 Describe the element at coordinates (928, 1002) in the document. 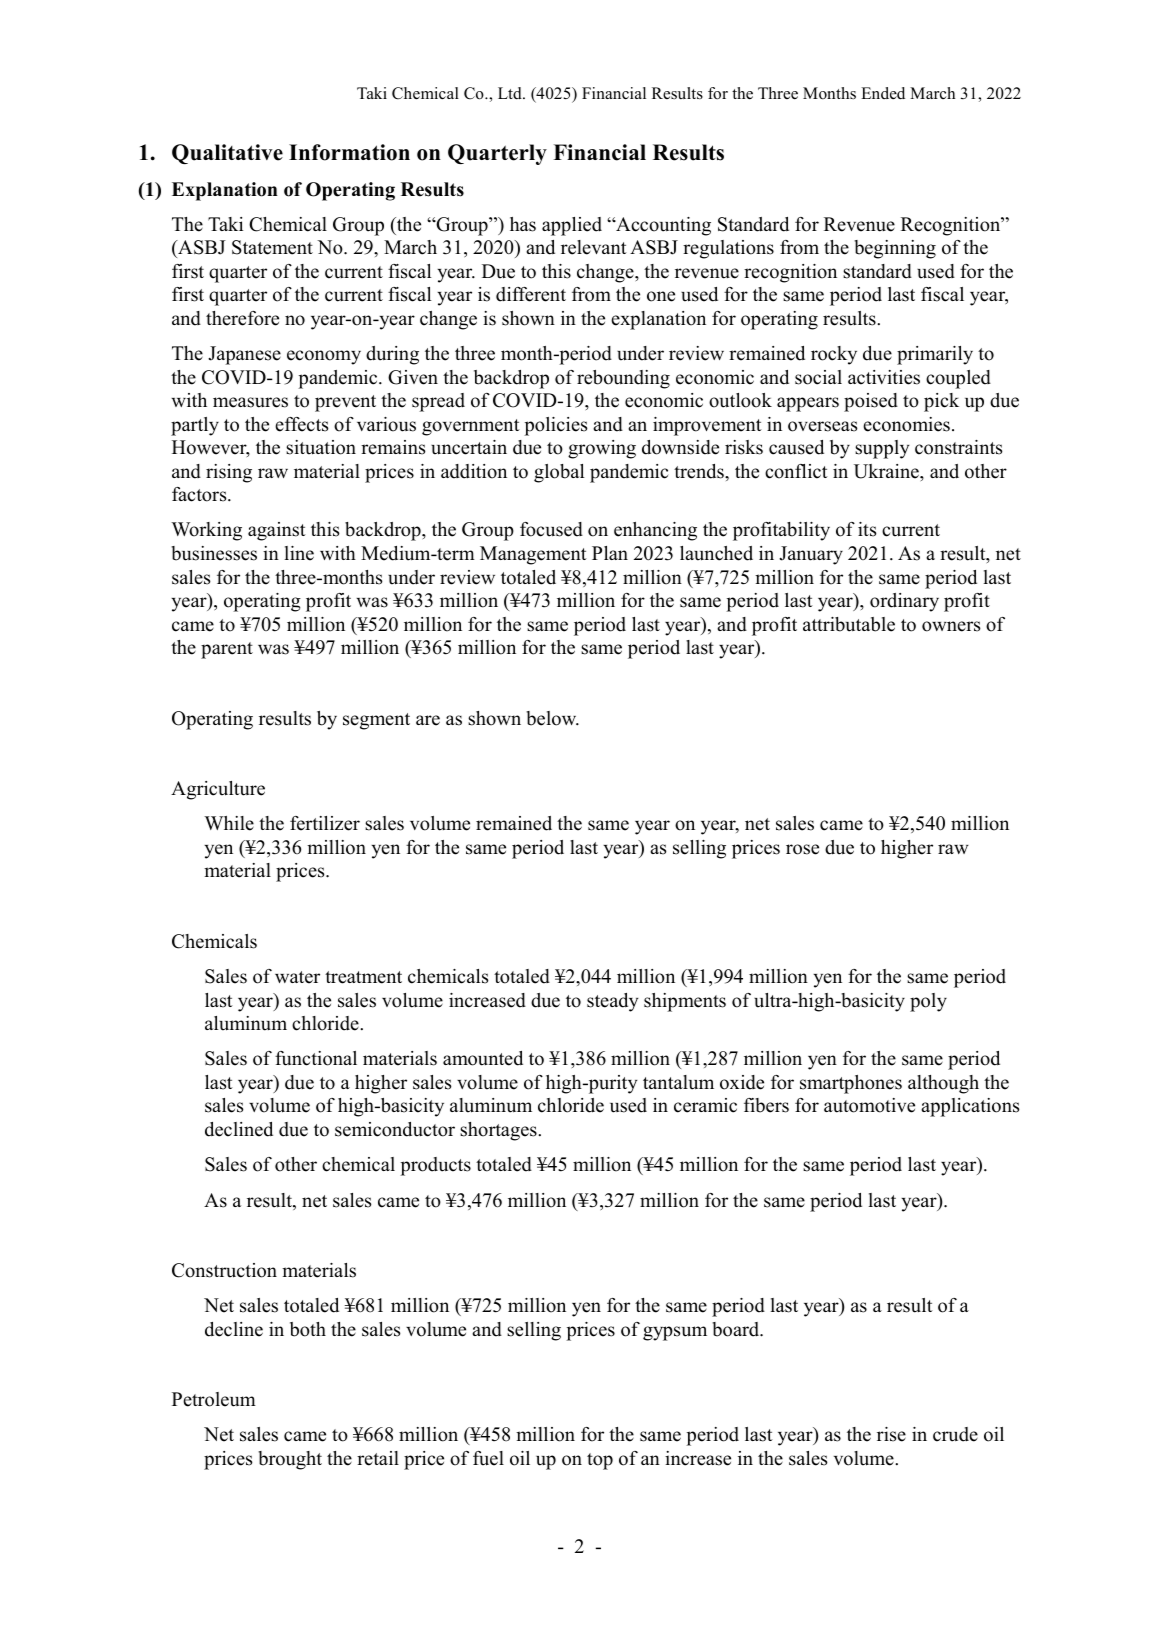

I see `poly` at that location.
